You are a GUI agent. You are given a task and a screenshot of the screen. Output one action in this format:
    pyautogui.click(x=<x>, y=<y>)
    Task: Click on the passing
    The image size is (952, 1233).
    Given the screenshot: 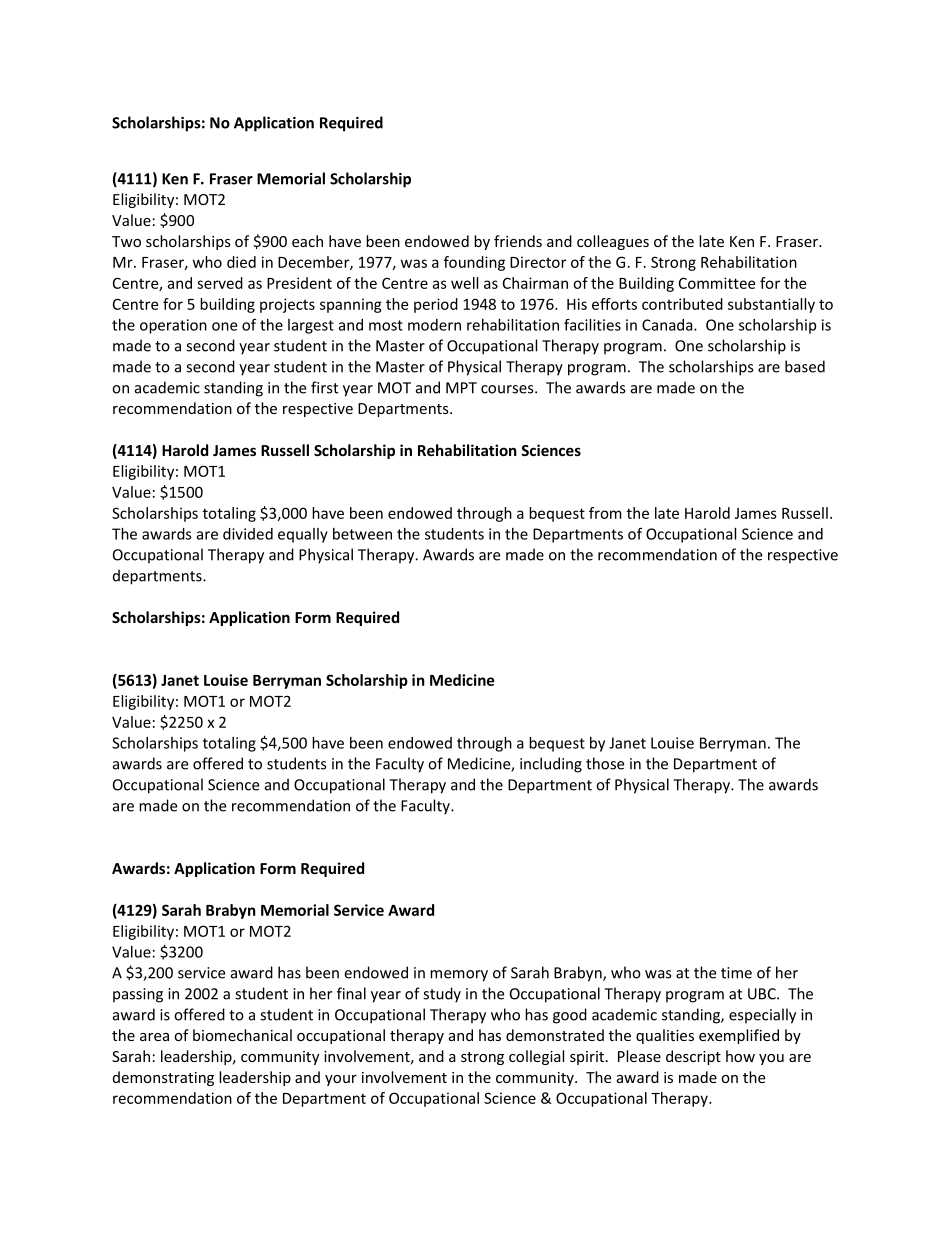 What is the action you would take?
    pyautogui.click(x=138, y=995)
